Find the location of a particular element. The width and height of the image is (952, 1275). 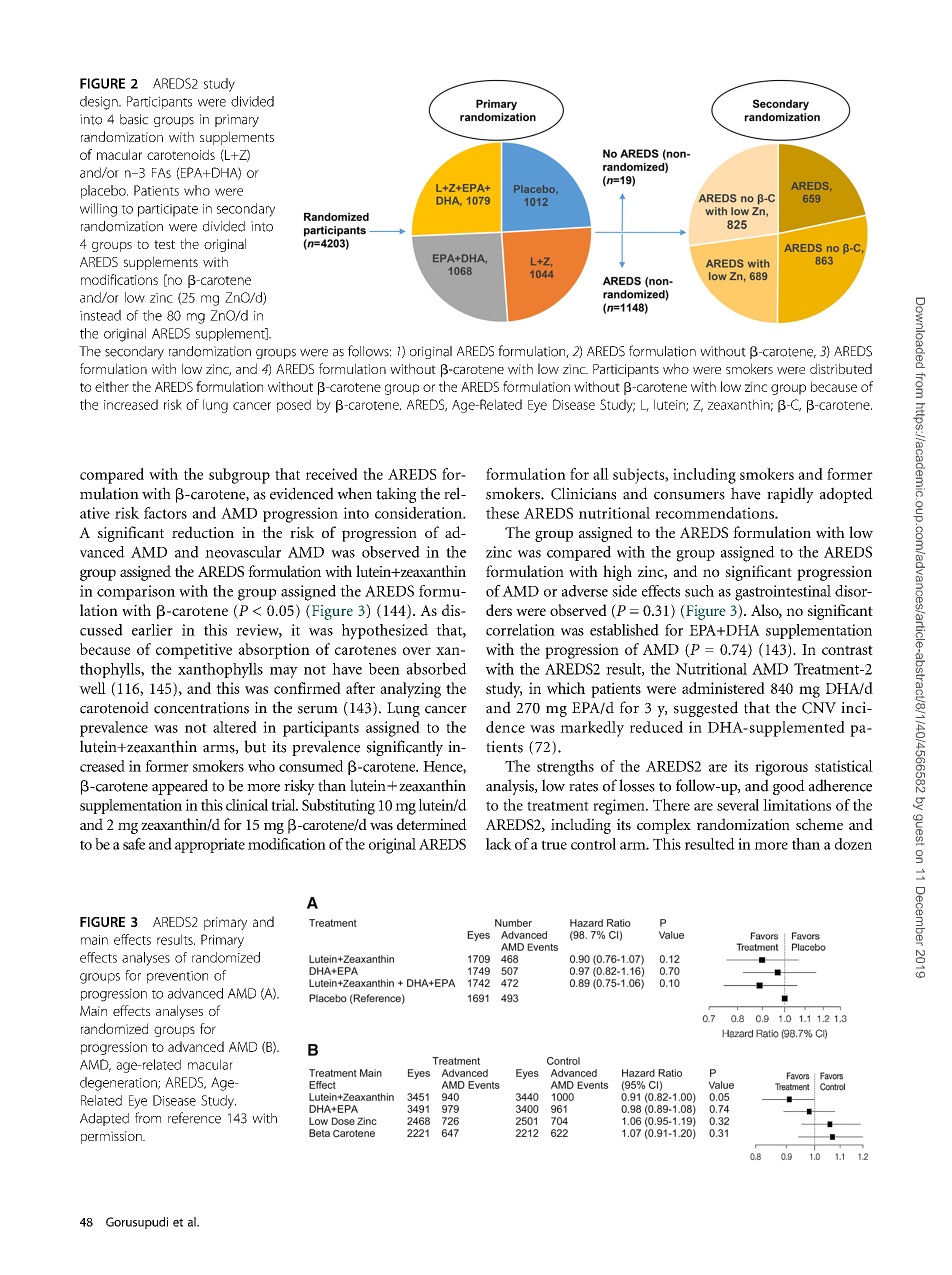

participate is located at coordinates (168, 210).
